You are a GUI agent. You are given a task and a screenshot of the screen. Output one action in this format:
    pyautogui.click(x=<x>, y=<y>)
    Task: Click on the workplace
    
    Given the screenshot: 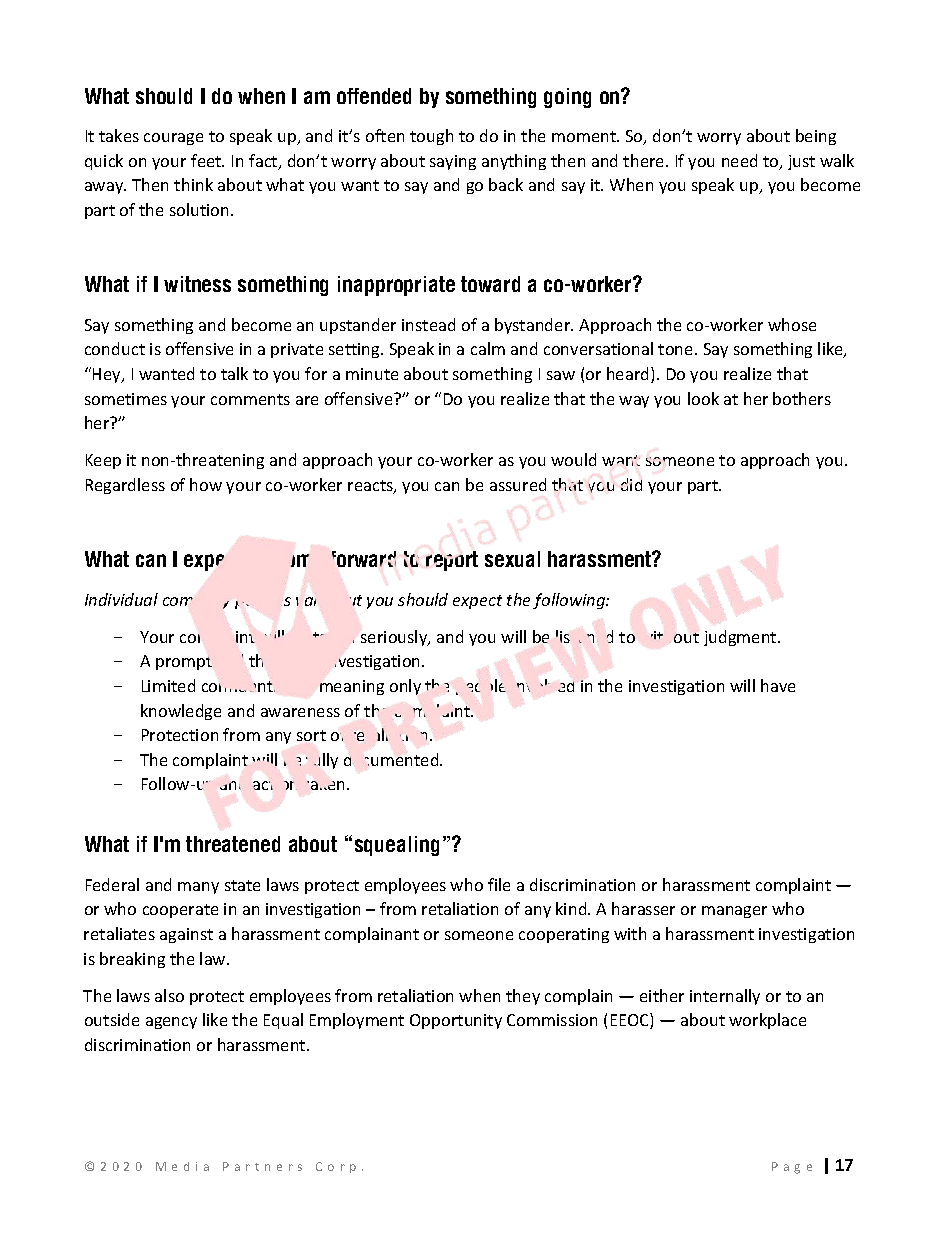 What is the action you would take?
    pyautogui.click(x=767, y=1021)
